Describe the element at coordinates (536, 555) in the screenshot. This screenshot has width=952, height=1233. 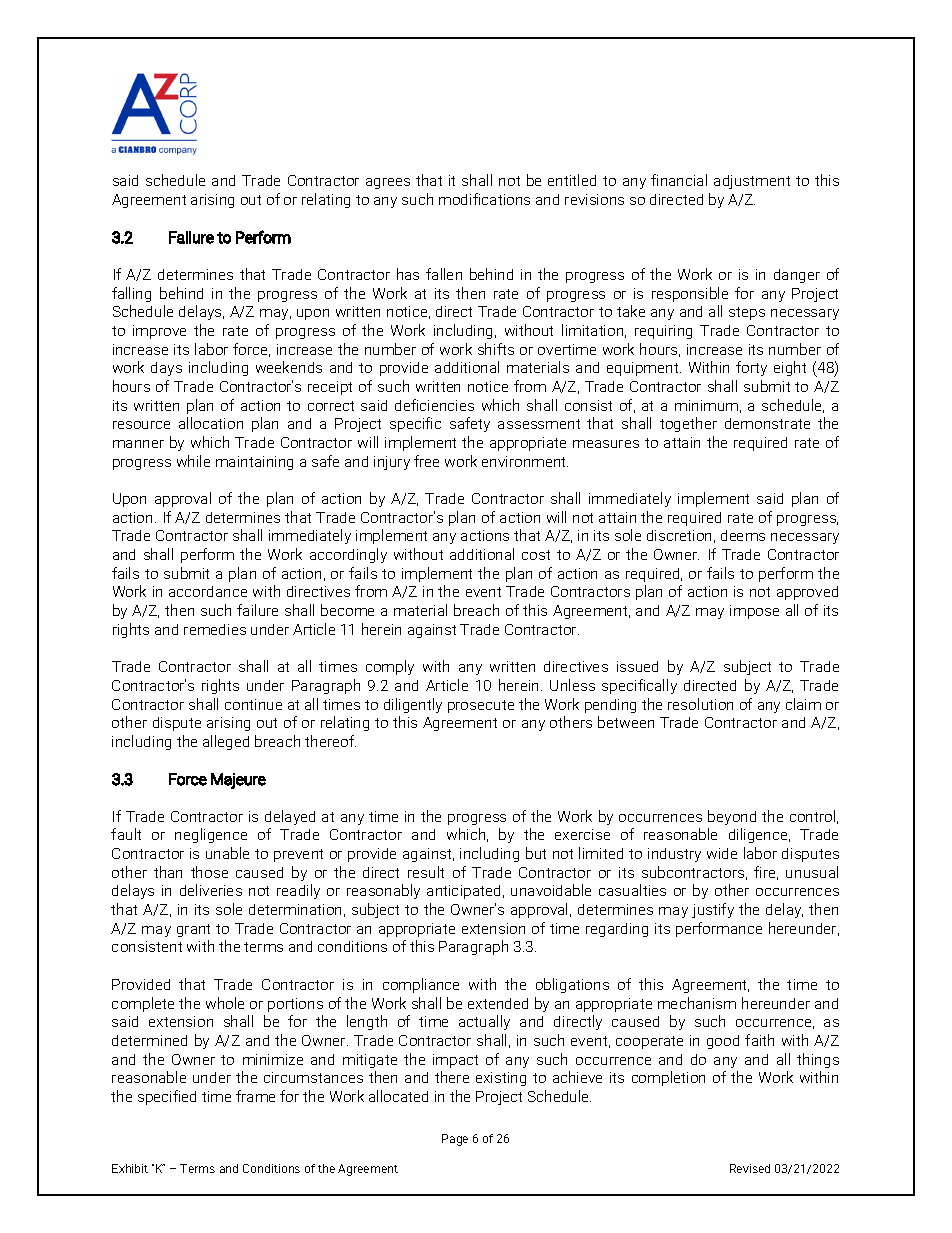
I see `cost` at that location.
